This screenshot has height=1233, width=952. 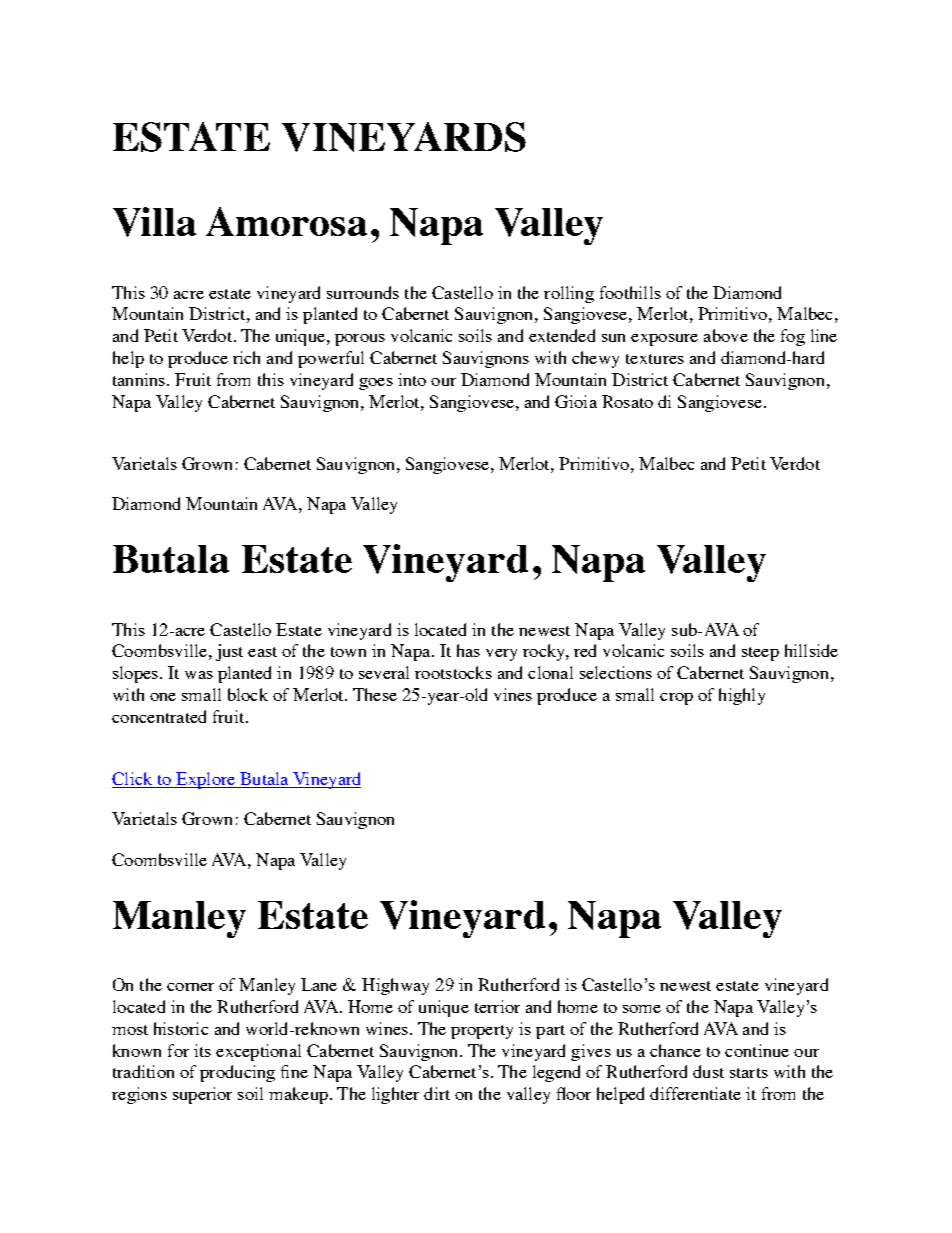 What do you see at coordinates (237, 1073) in the screenshot?
I see `producing` at bounding box center [237, 1073].
